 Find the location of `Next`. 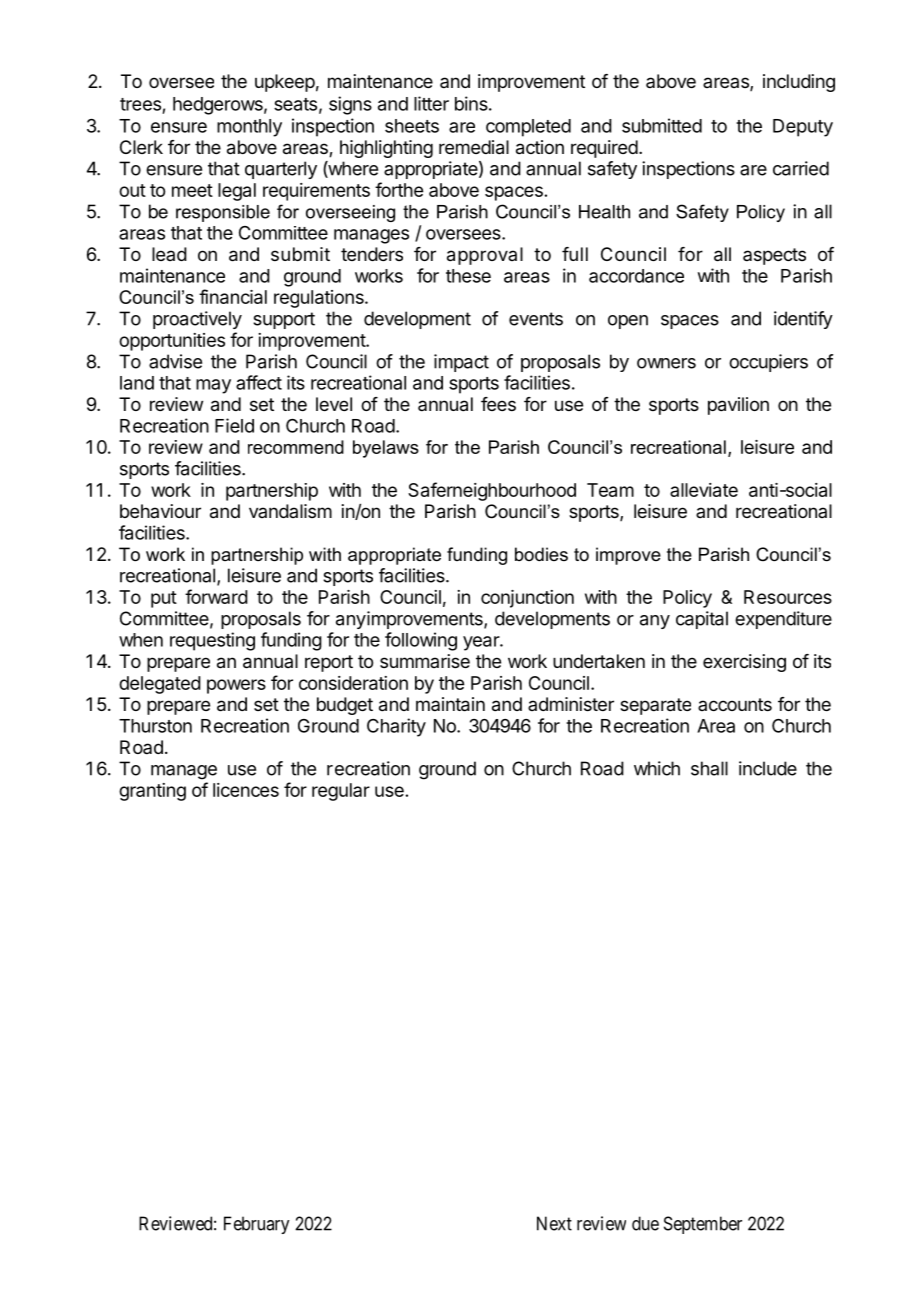

Next is located at coordinates (554, 1223).
